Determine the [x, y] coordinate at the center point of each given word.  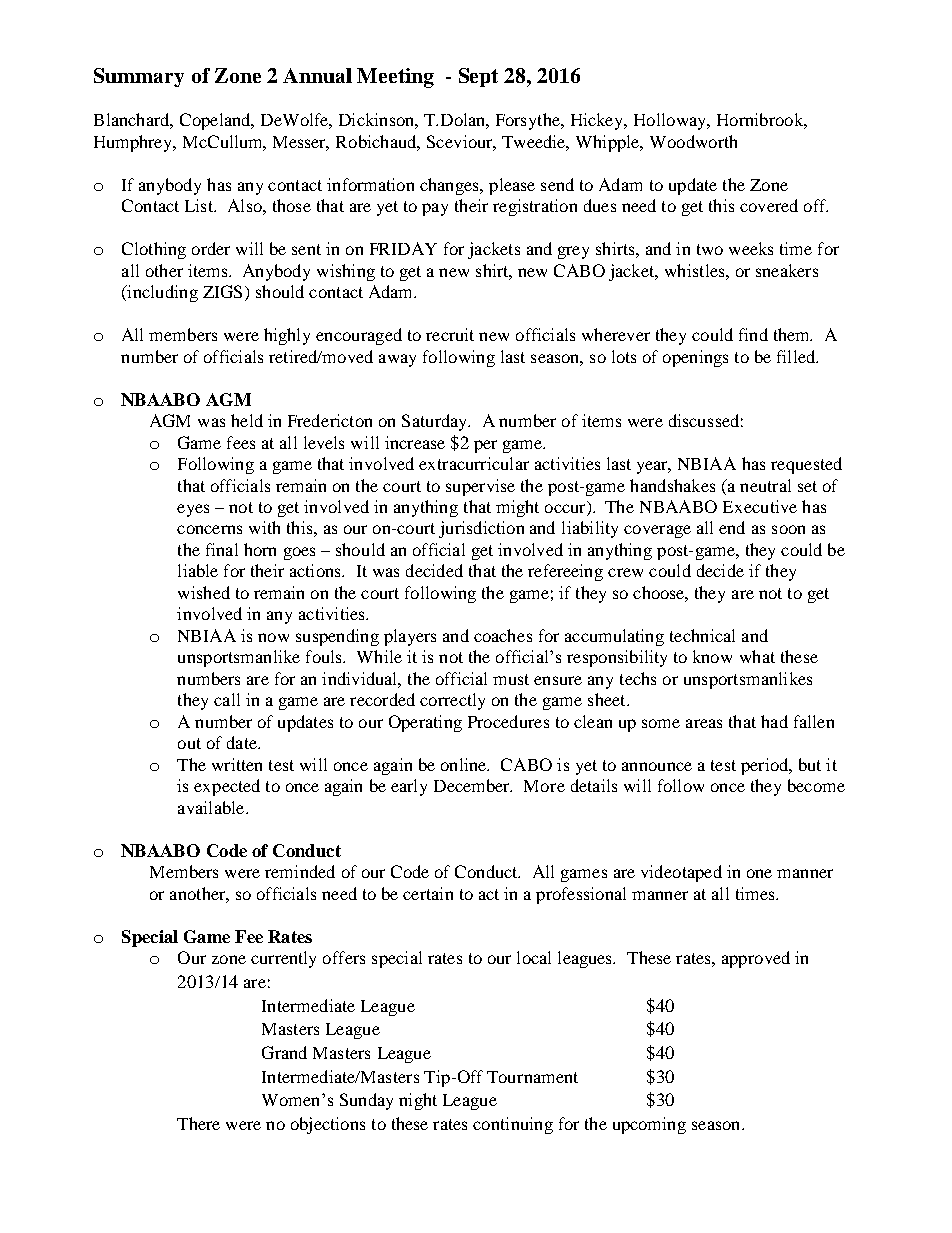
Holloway [671, 121]
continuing [513, 1125]
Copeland [216, 121]
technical [702, 635]
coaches [503, 635]
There [198, 1123]
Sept [478, 77]
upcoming [649, 1125]
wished [204, 592]
